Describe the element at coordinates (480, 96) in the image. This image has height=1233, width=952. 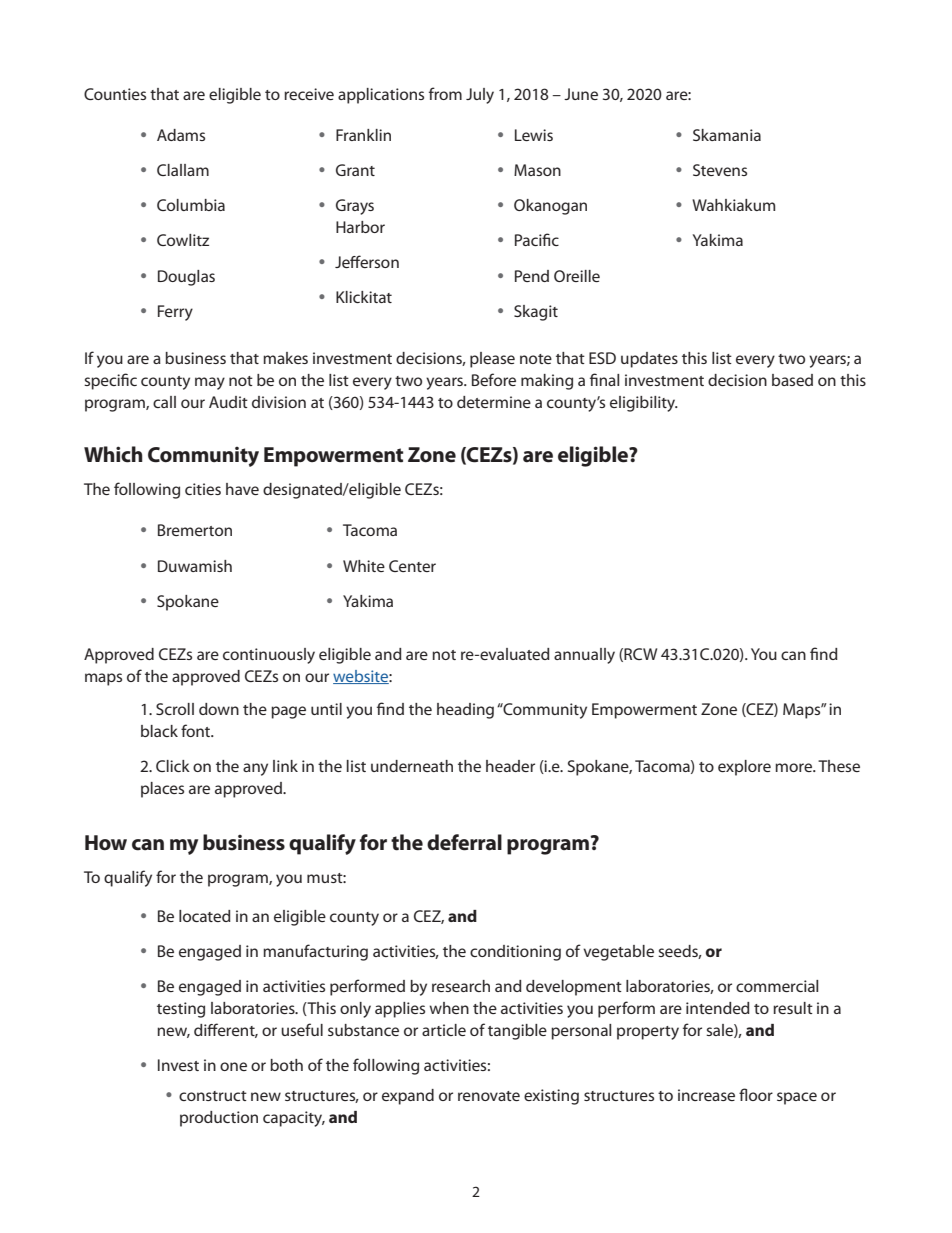
I see `July` at that location.
